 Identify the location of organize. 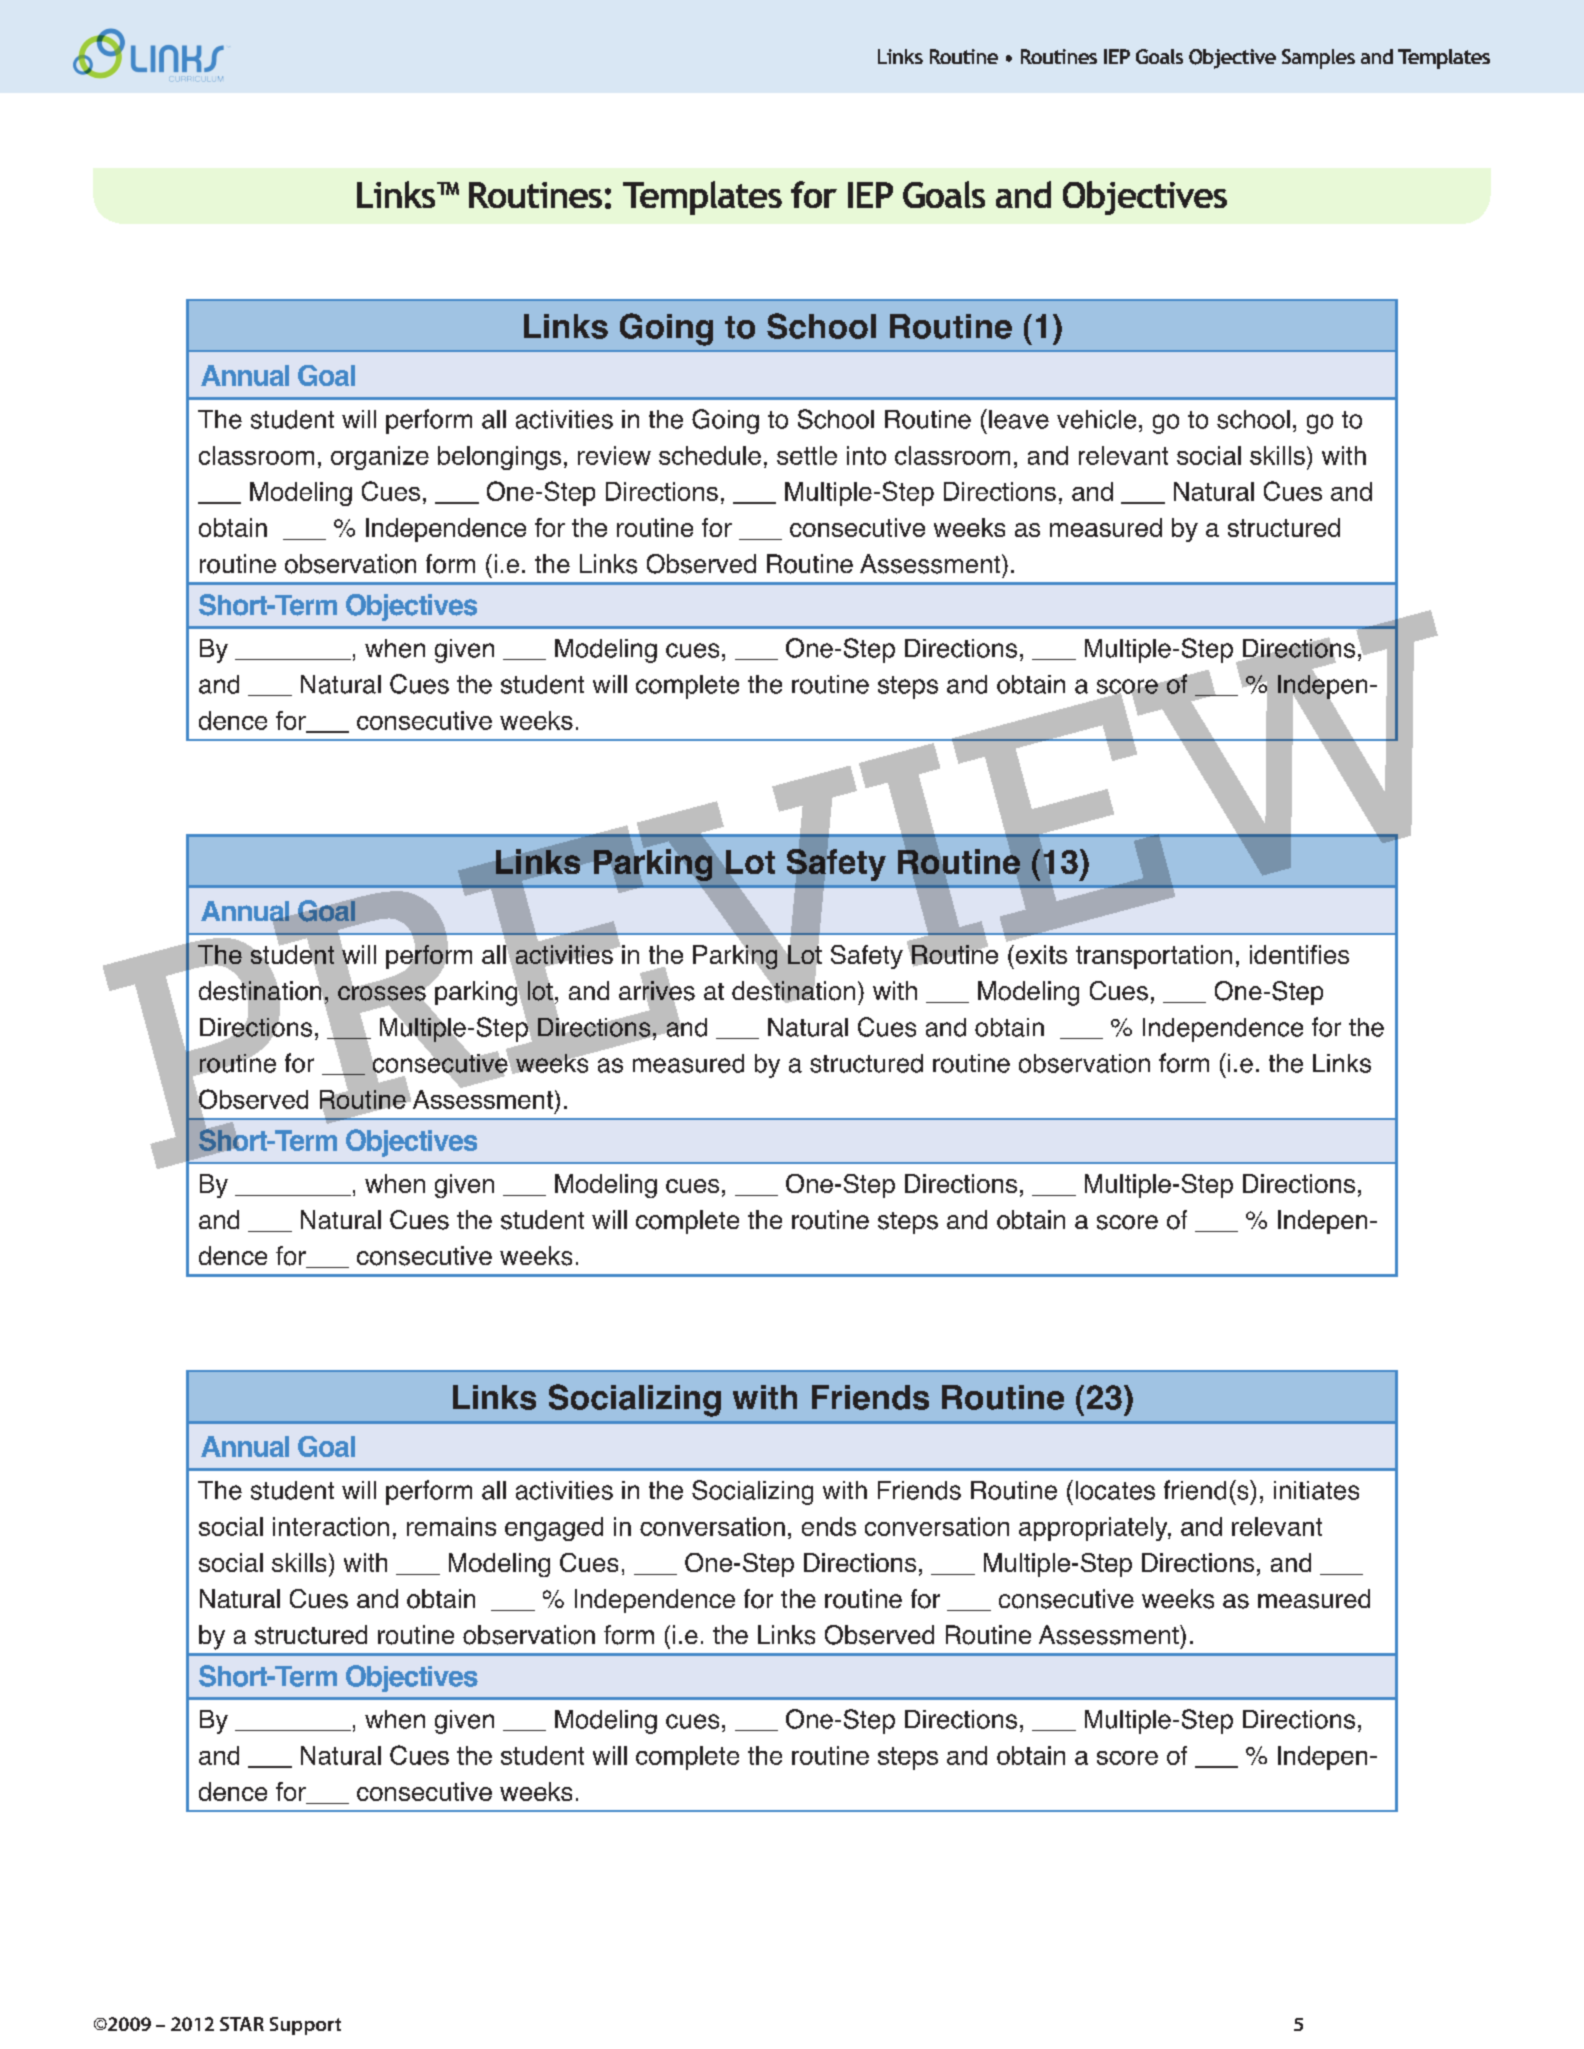
(380, 458).
